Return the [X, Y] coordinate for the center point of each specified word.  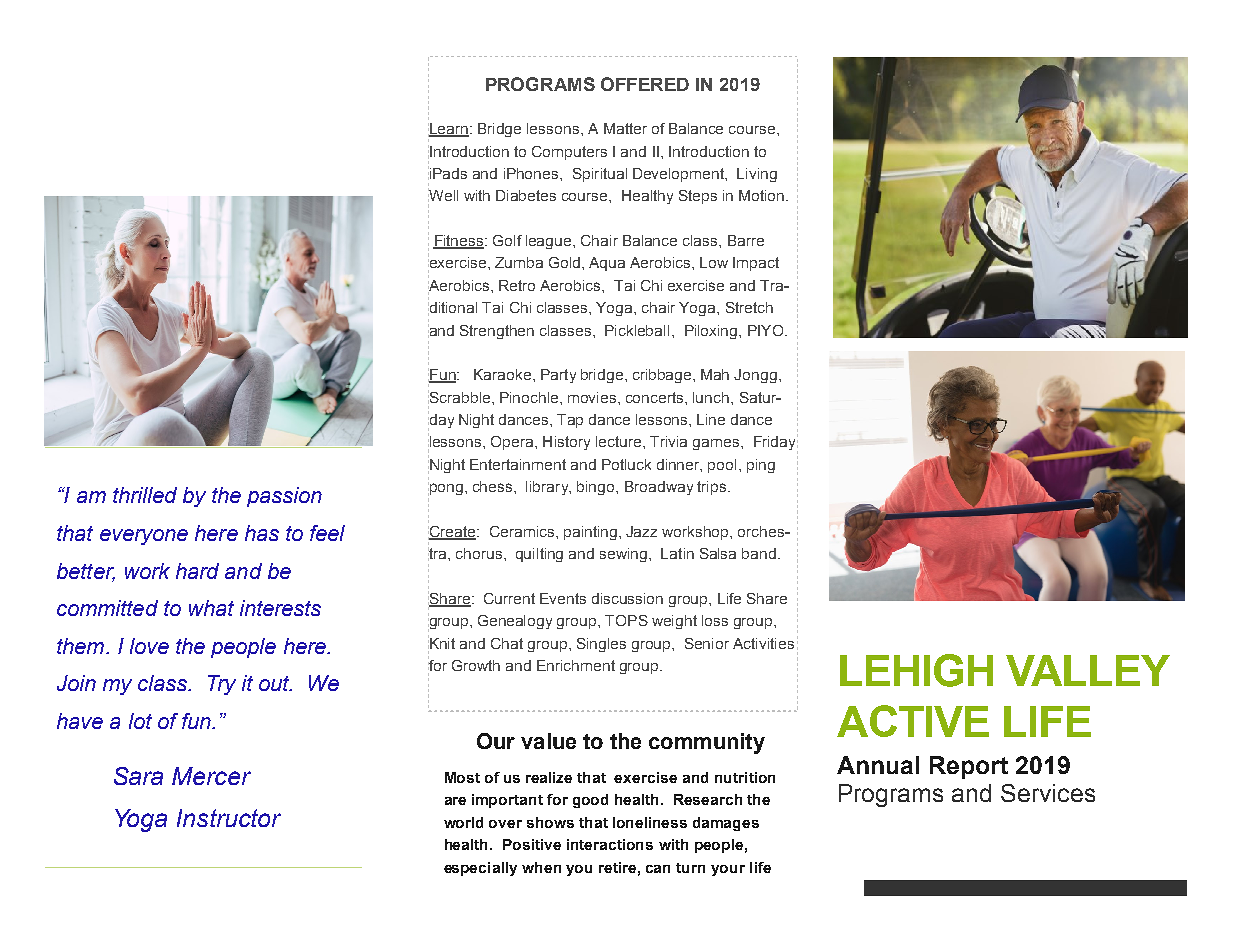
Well [443, 195]
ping [761, 466]
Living [757, 175]
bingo [597, 488]
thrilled [145, 495]
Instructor [229, 818]
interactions [610, 844]
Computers [569, 153]
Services [1048, 793]
